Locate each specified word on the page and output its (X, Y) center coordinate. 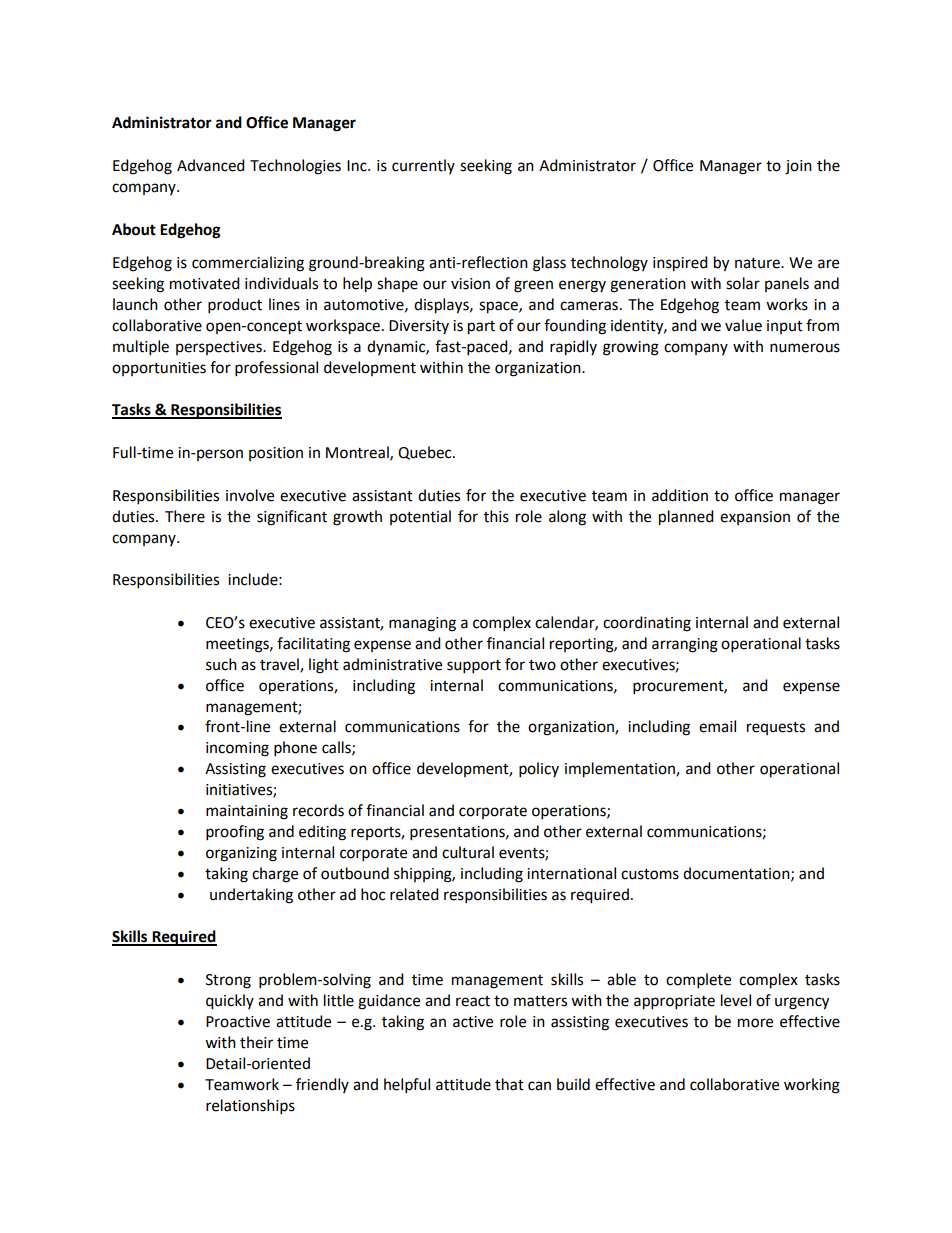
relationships (250, 1107)
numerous (805, 348)
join (798, 167)
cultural (468, 852)
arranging (685, 645)
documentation (737, 874)
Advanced (211, 165)
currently (423, 166)
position (276, 454)
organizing (241, 854)
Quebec (426, 453)
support (474, 667)
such (221, 664)
